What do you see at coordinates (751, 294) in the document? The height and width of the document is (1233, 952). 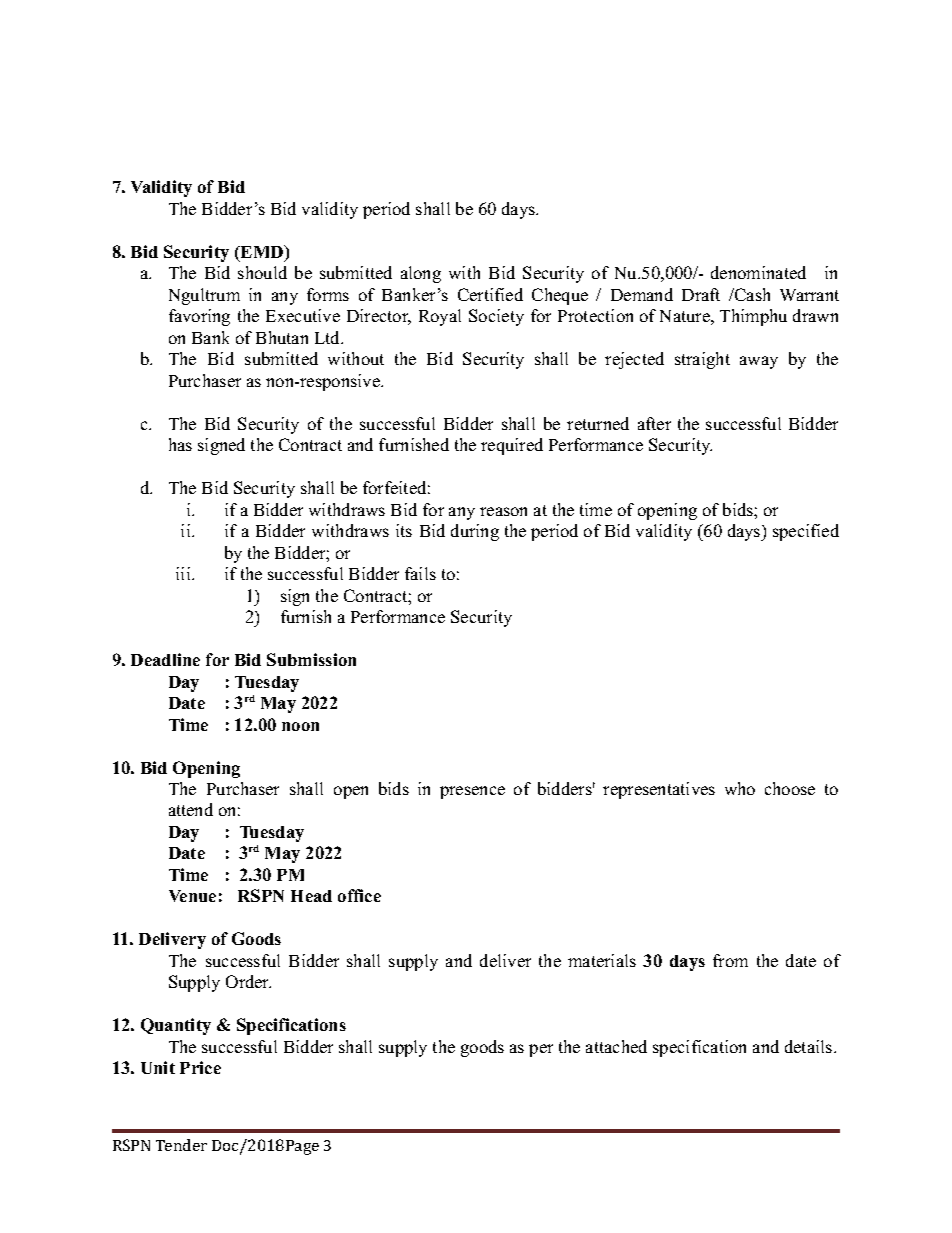 I see `Cash` at bounding box center [751, 294].
